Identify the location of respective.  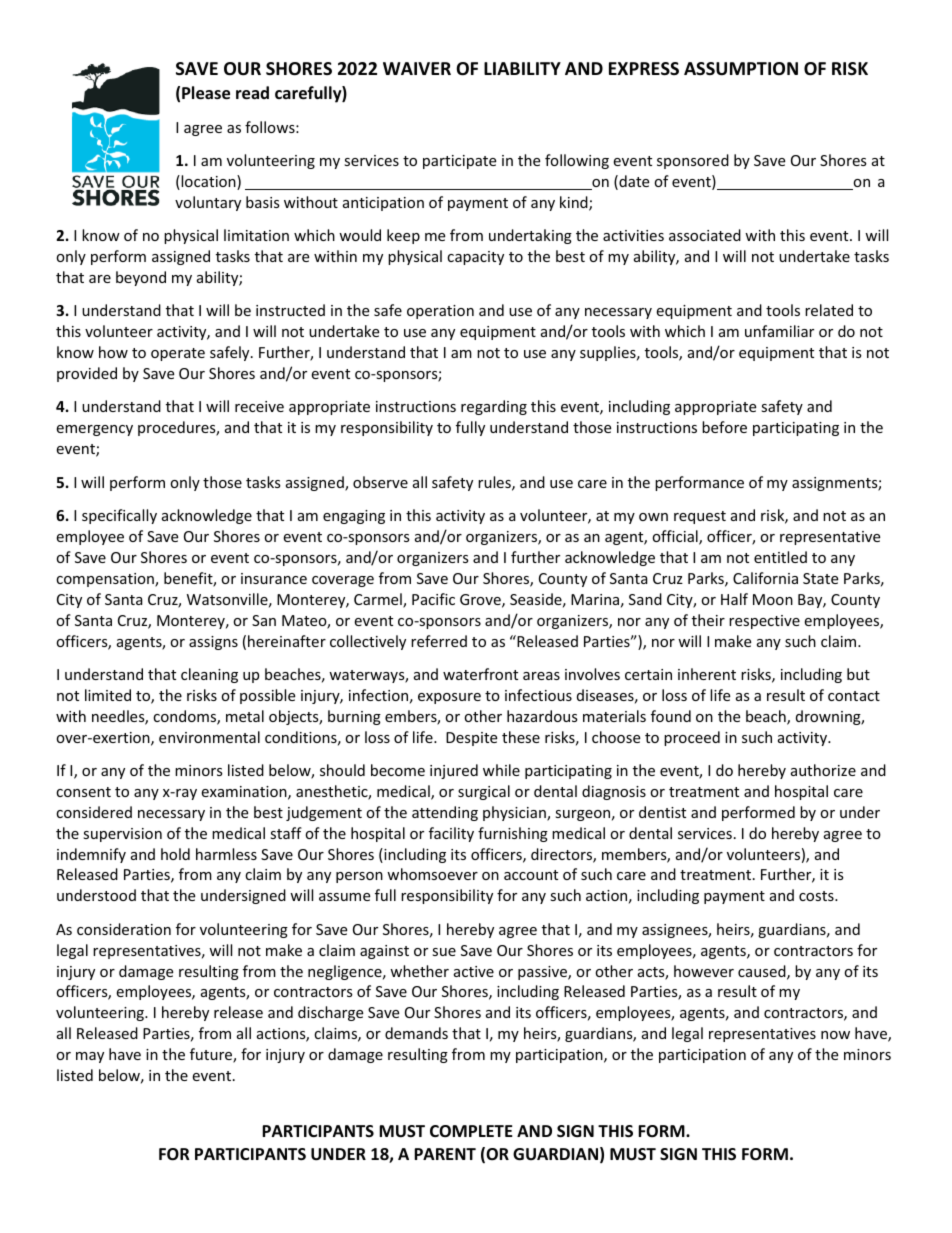
(764, 622).
